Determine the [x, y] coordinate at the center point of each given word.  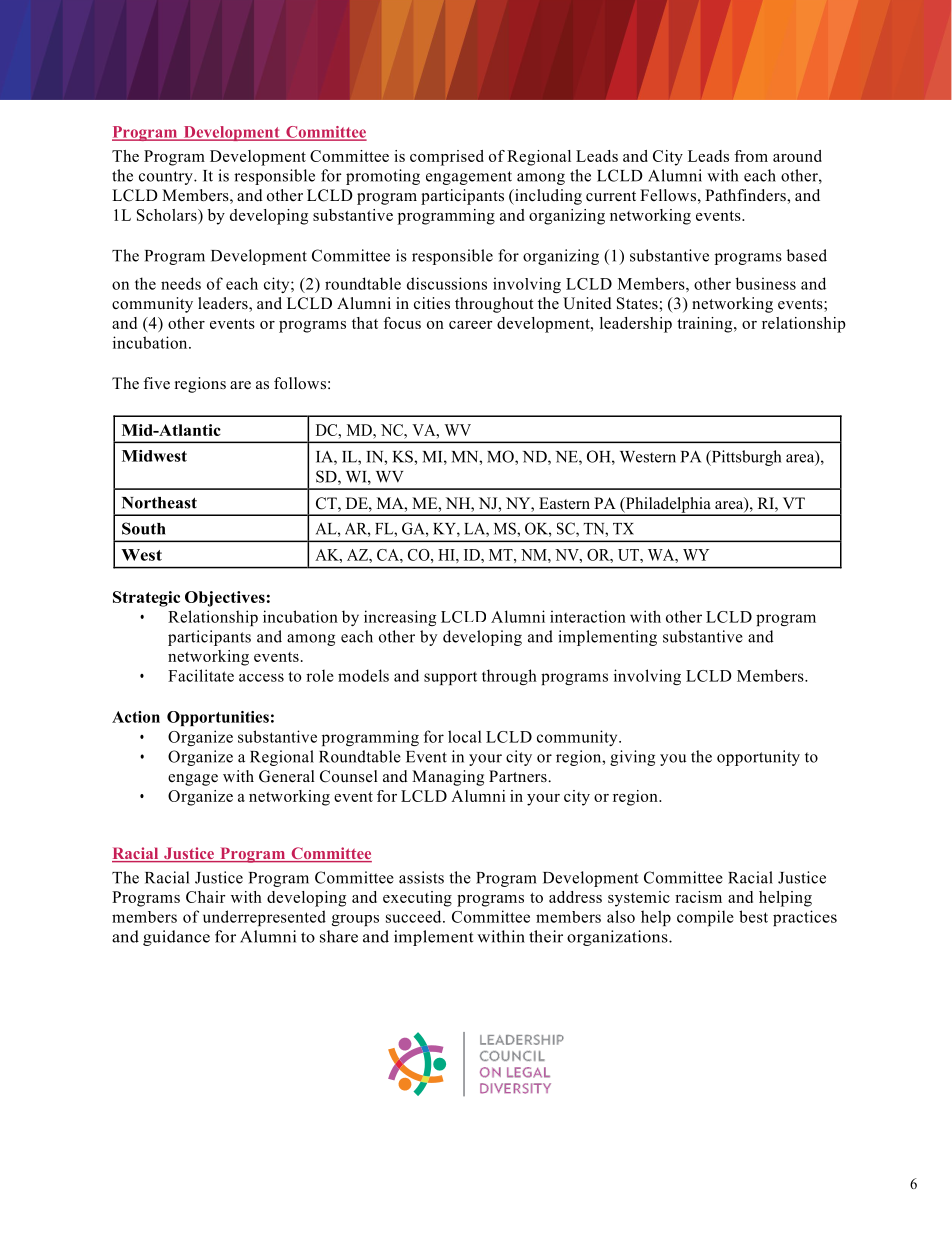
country [167, 178]
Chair [206, 897]
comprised [447, 158]
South [144, 528]
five [156, 383]
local [465, 736]
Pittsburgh [745, 458]
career [471, 325]
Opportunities [218, 718]
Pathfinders [746, 195]
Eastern [564, 503]
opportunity [758, 758]
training [706, 325]
